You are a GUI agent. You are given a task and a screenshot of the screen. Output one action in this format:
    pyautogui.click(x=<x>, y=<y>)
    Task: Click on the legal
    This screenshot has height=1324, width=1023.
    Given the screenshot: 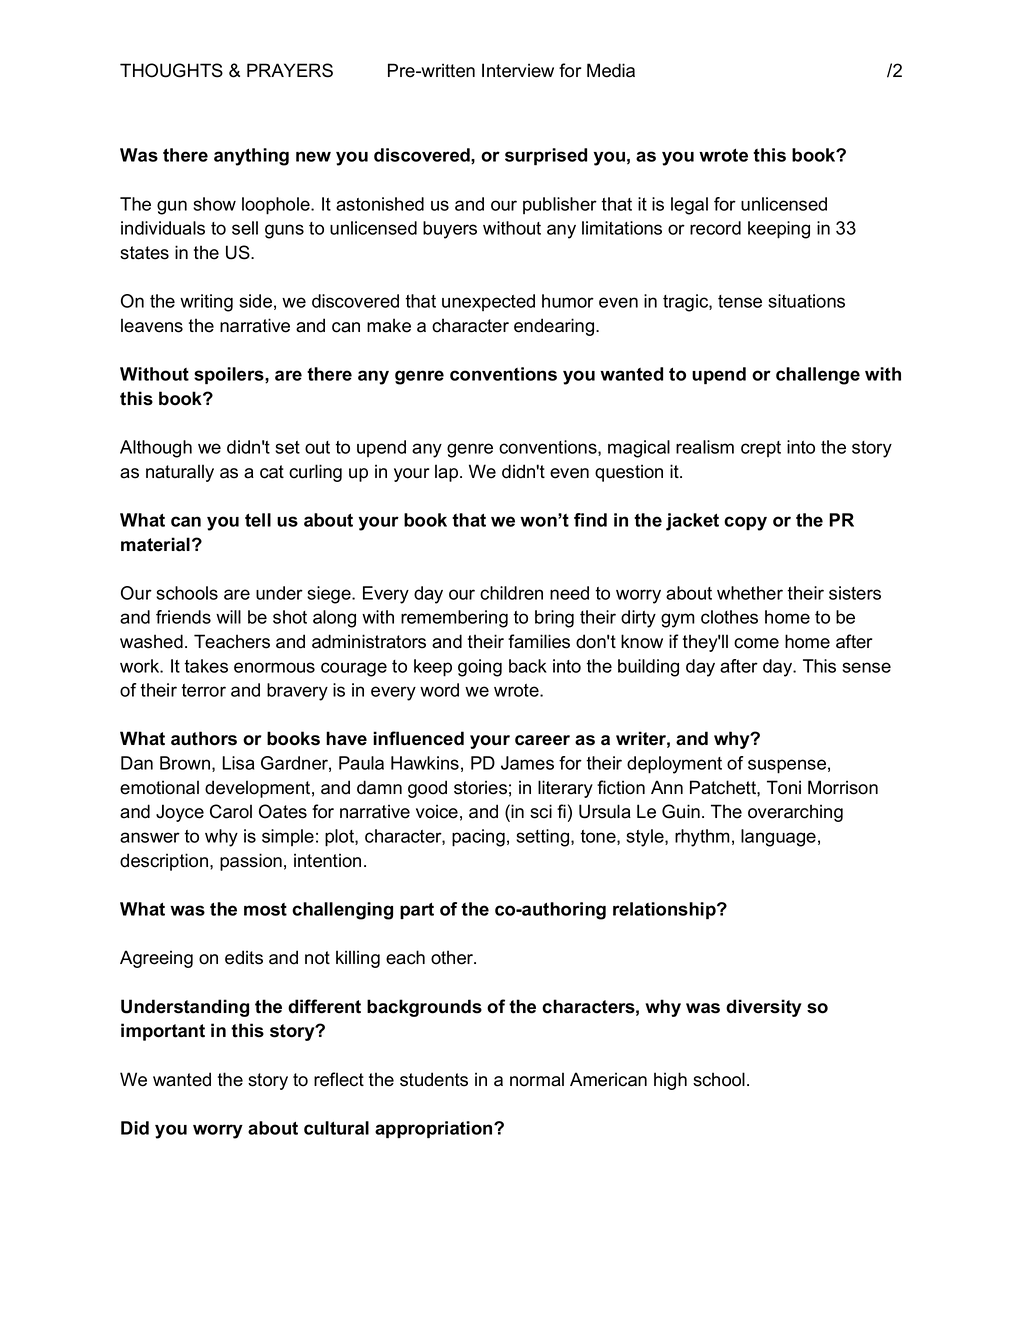 What is the action you would take?
    pyautogui.click(x=689, y=206)
